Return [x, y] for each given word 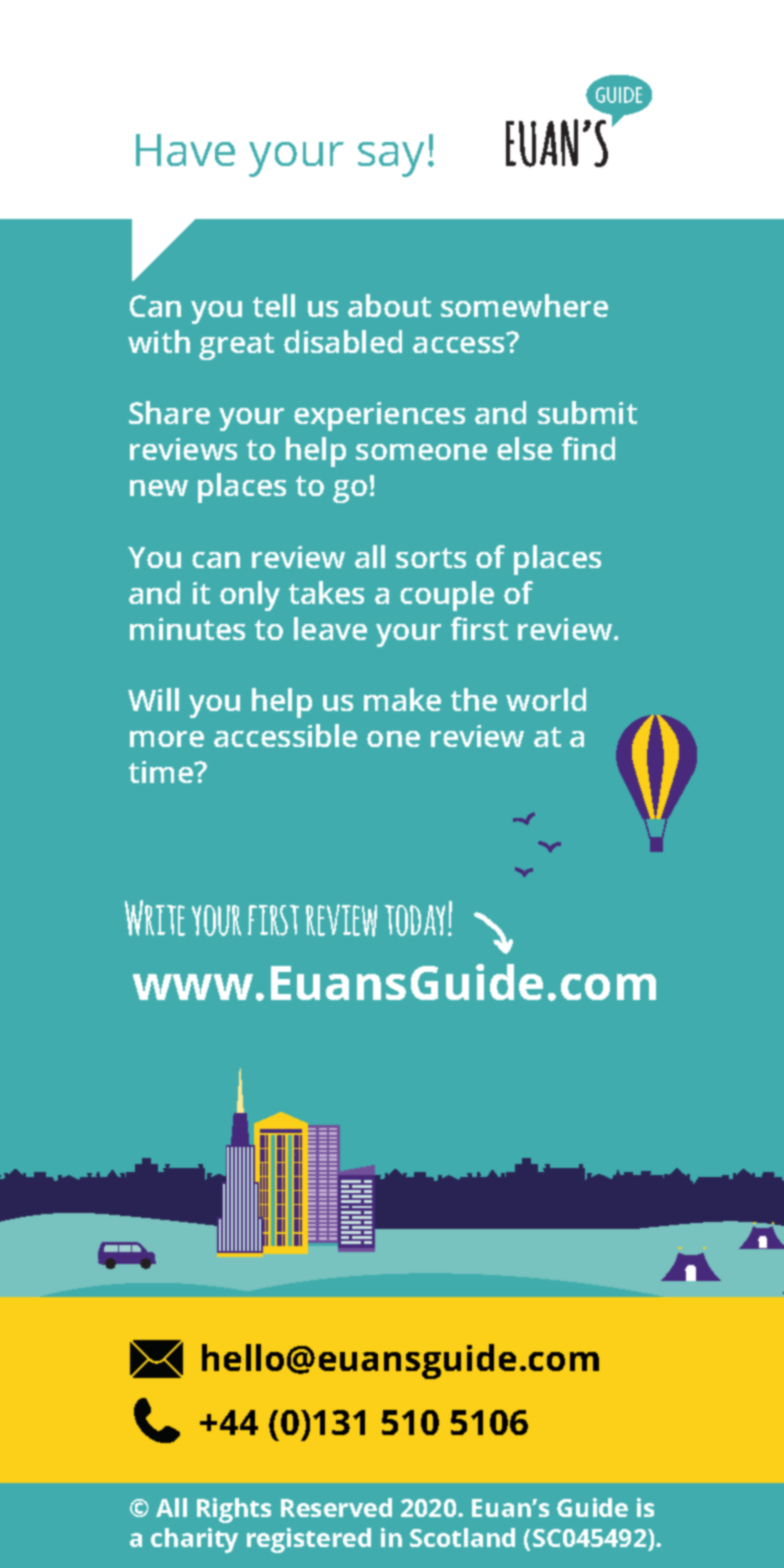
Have [185, 150]
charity [194, 1540]
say [391, 159]
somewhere [524, 305]
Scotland [462, 1537]
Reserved [336, 1507]
